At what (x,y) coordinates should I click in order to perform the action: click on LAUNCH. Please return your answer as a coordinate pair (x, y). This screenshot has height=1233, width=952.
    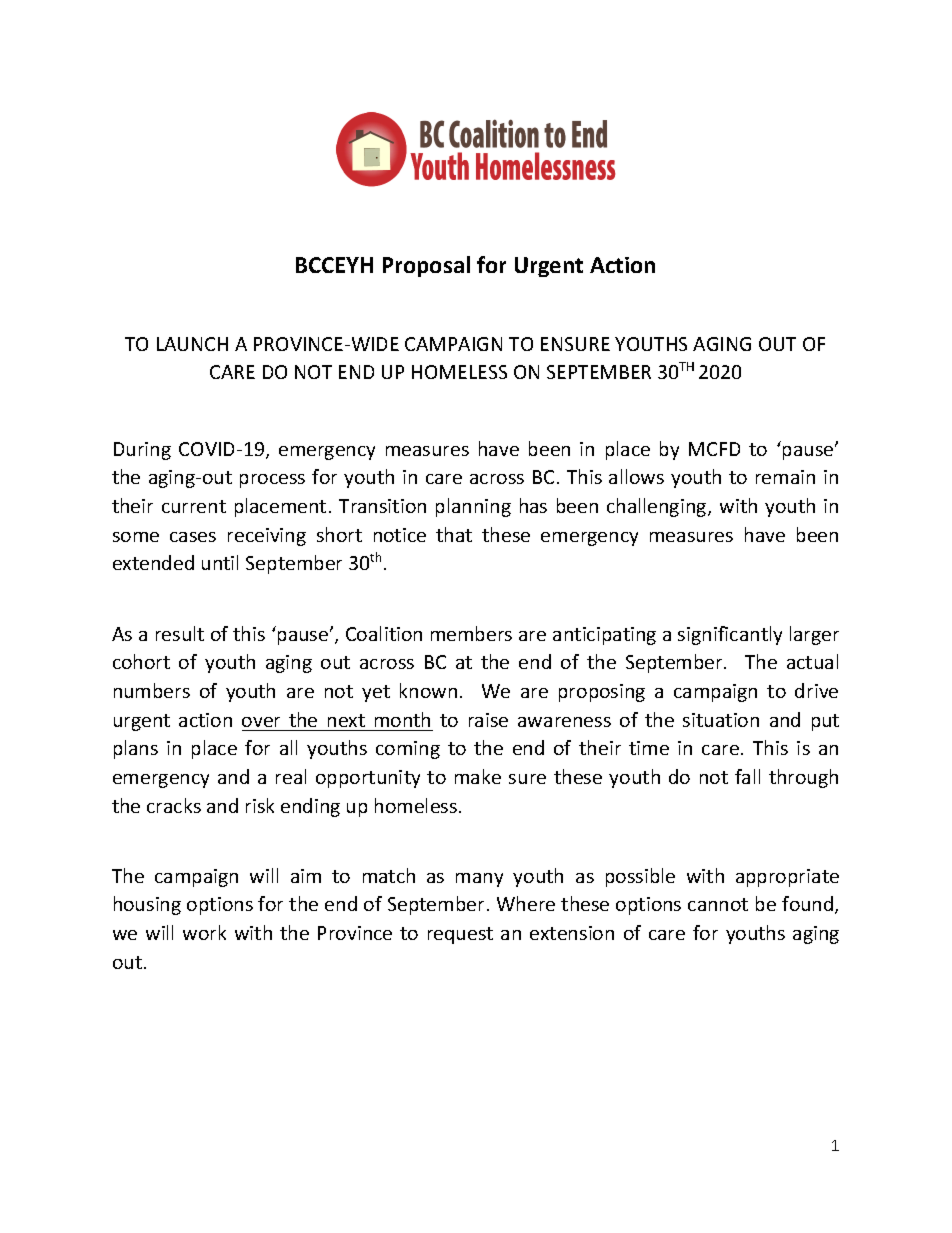
    Looking at the image, I should click on (192, 344).
